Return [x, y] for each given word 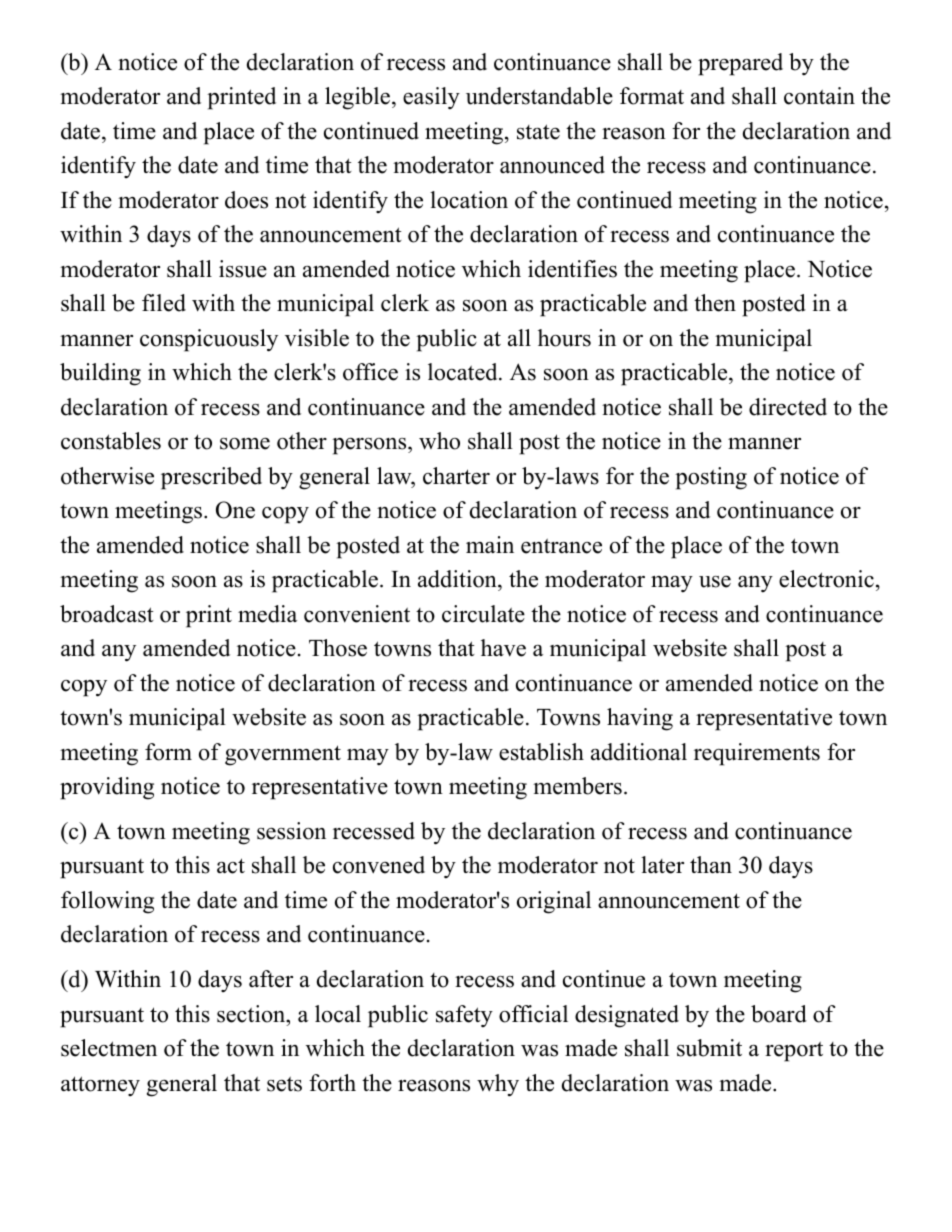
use [715, 581]
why [498, 1085]
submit [709, 1048]
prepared [740, 64]
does [246, 200]
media [267, 614]
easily [431, 98]
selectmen [109, 1048]
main [490, 544]
